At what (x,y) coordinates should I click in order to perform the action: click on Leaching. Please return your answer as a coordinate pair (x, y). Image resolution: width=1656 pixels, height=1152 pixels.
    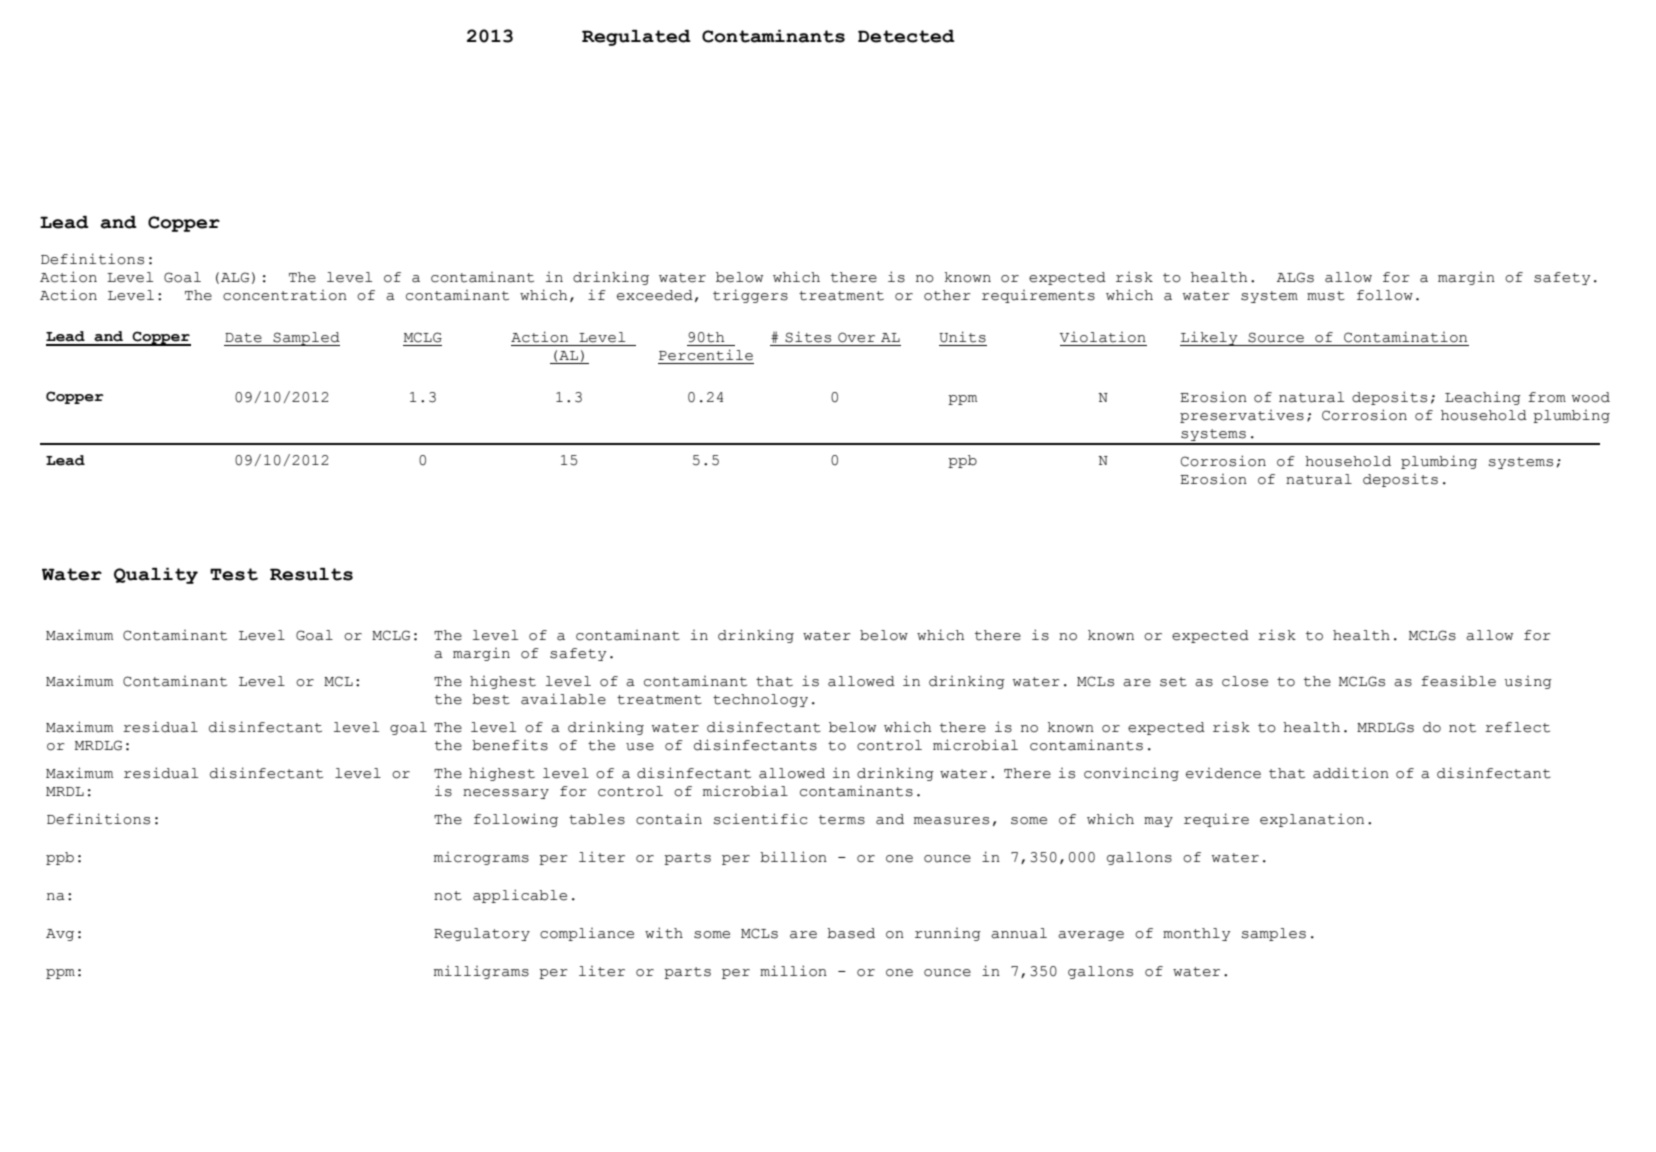
    Looking at the image, I should click on (1483, 398).
